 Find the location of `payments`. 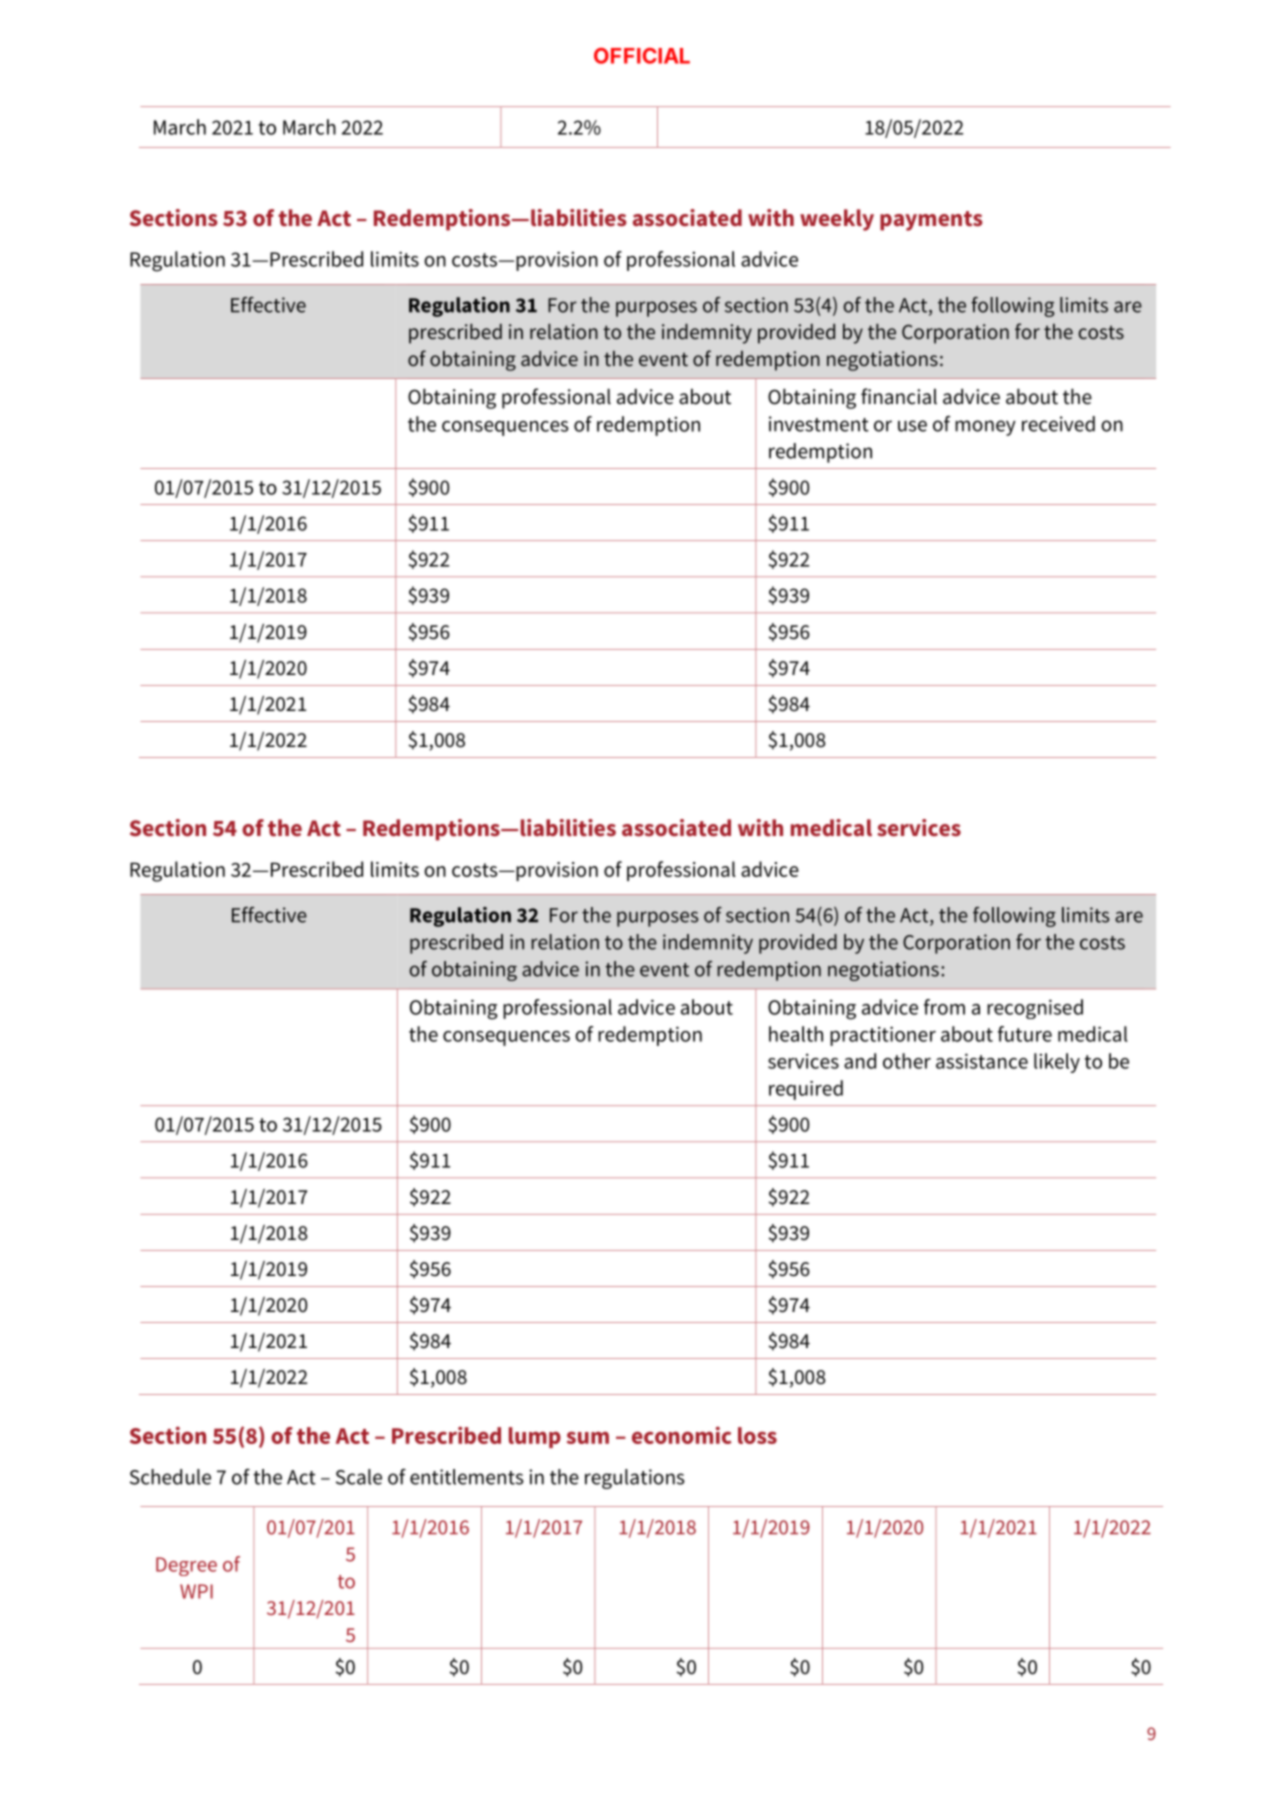

payments is located at coordinates (931, 221).
